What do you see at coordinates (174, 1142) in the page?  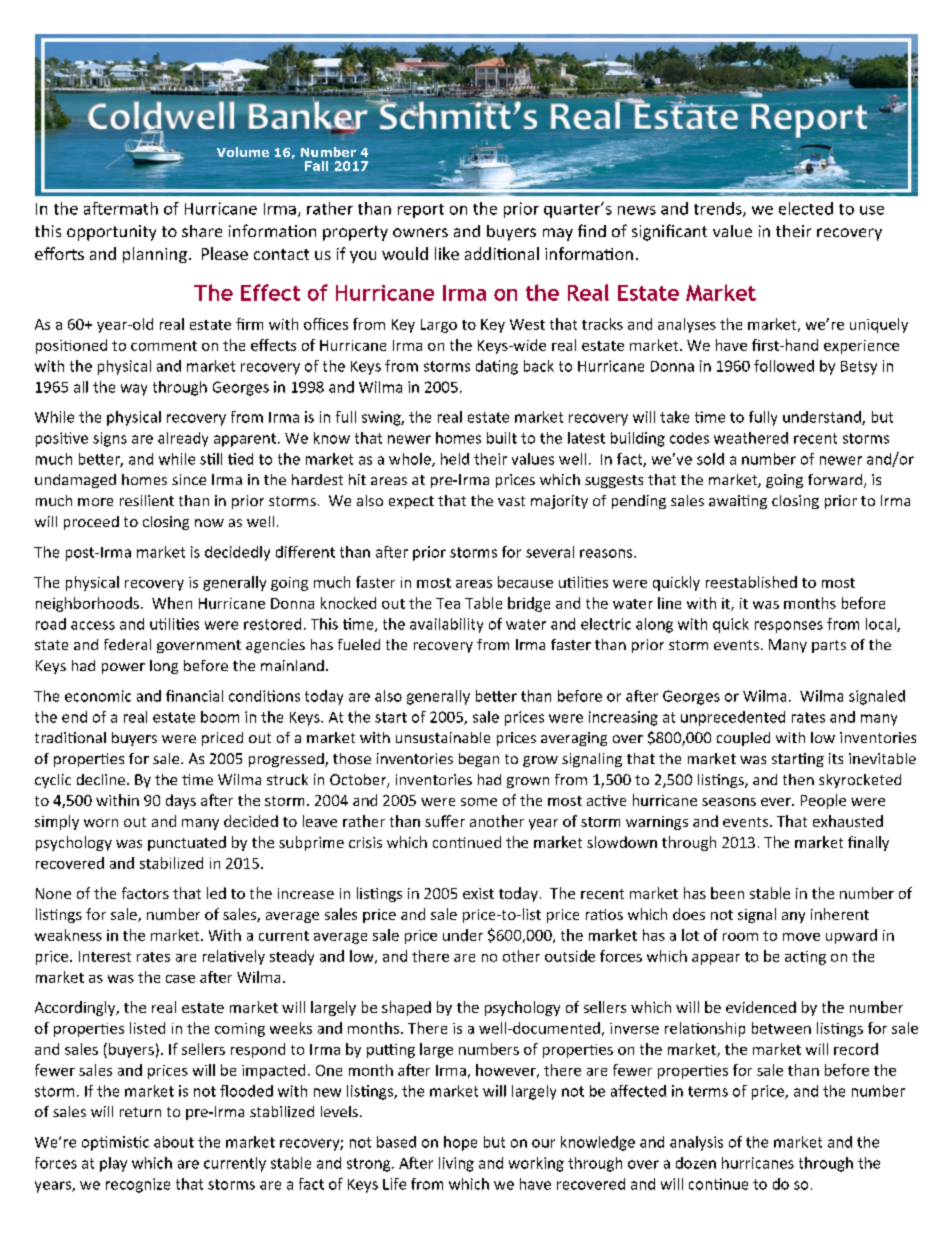 I see `about` at bounding box center [174, 1142].
